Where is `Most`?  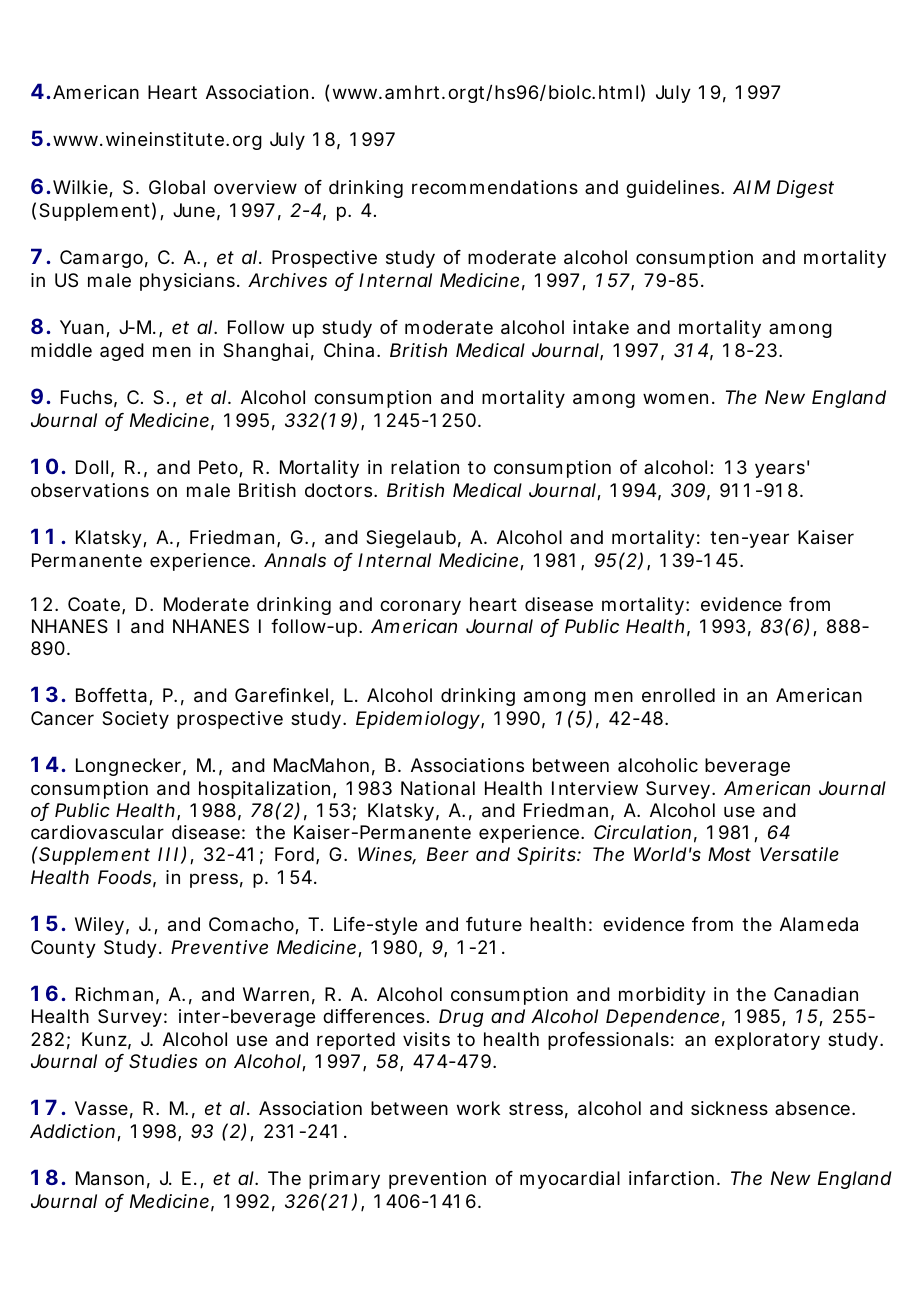
Most is located at coordinates (729, 854).
